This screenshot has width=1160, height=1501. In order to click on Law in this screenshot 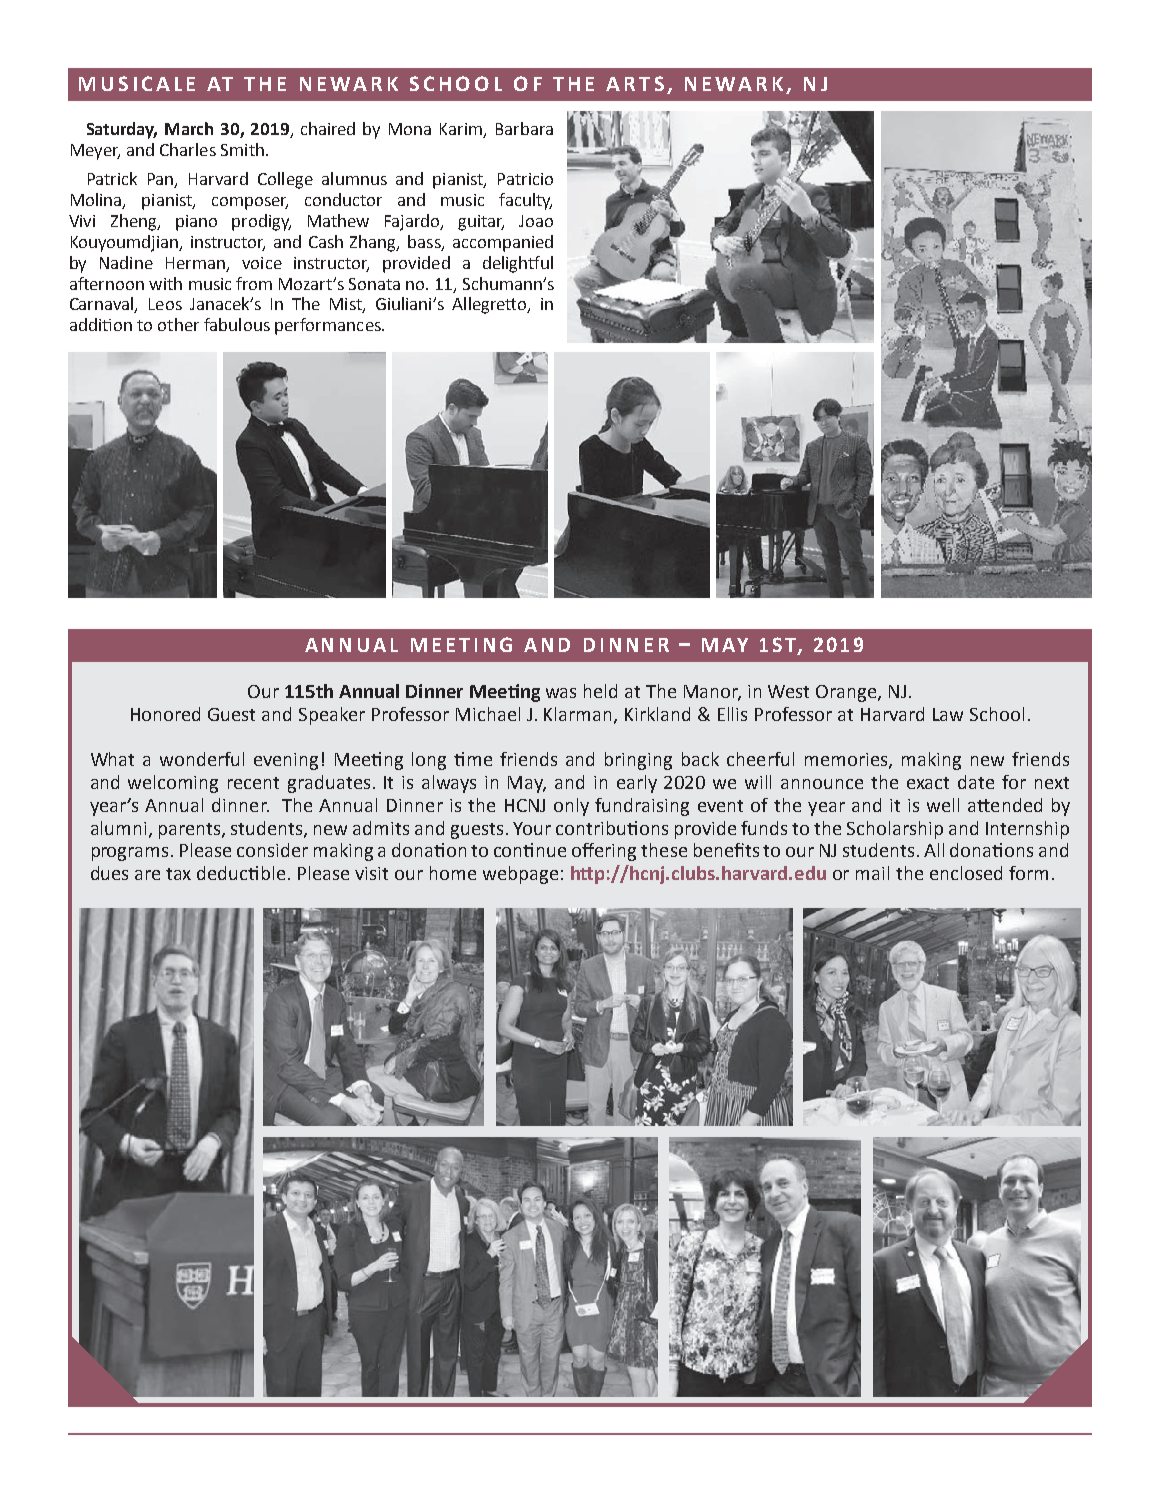, I will do `click(948, 714)`.
